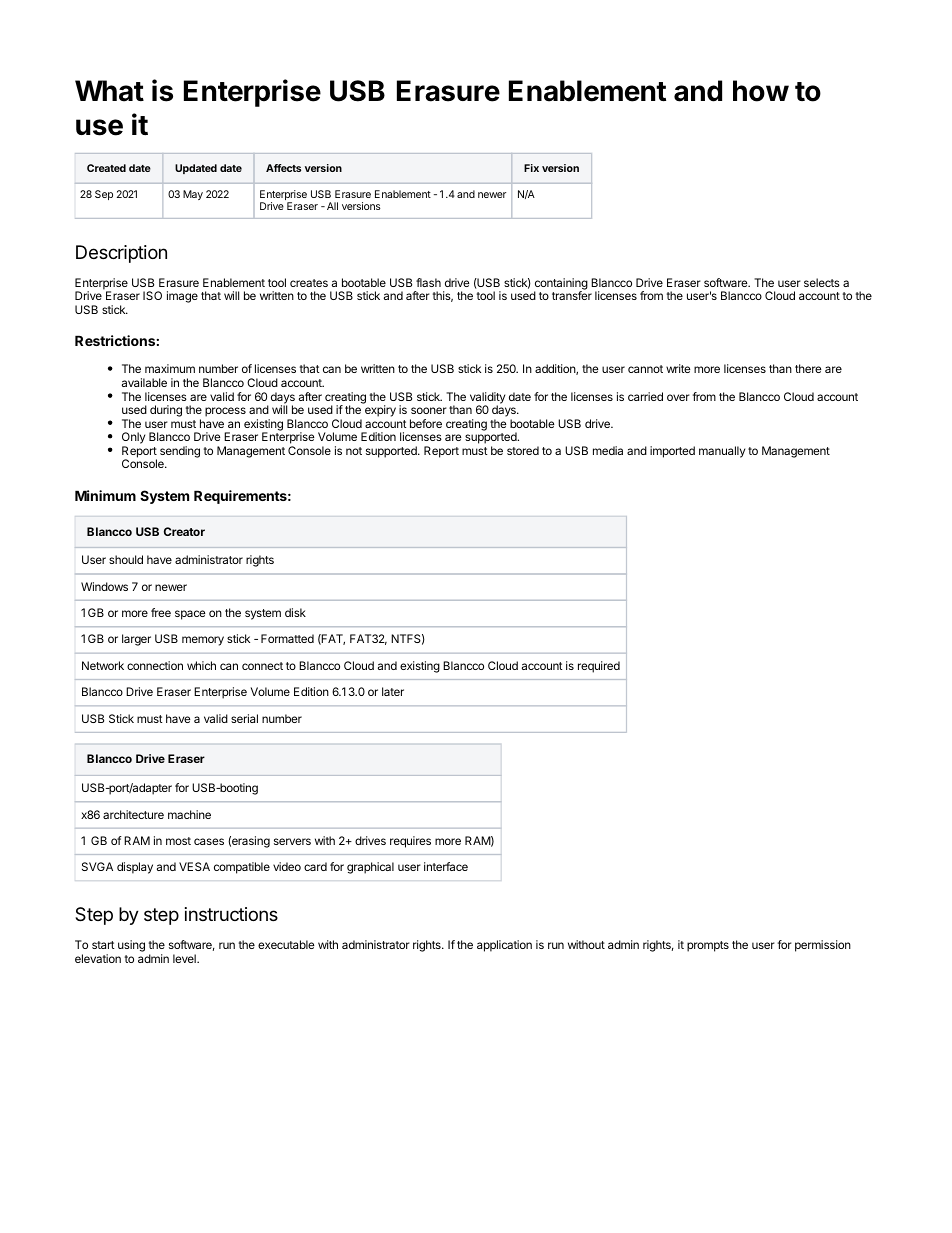 The height and width of the screenshot is (1233, 952). What do you see at coordinates (170, 368) in the screenshot?
I see `maximum` at bounding box center [170, 368].
